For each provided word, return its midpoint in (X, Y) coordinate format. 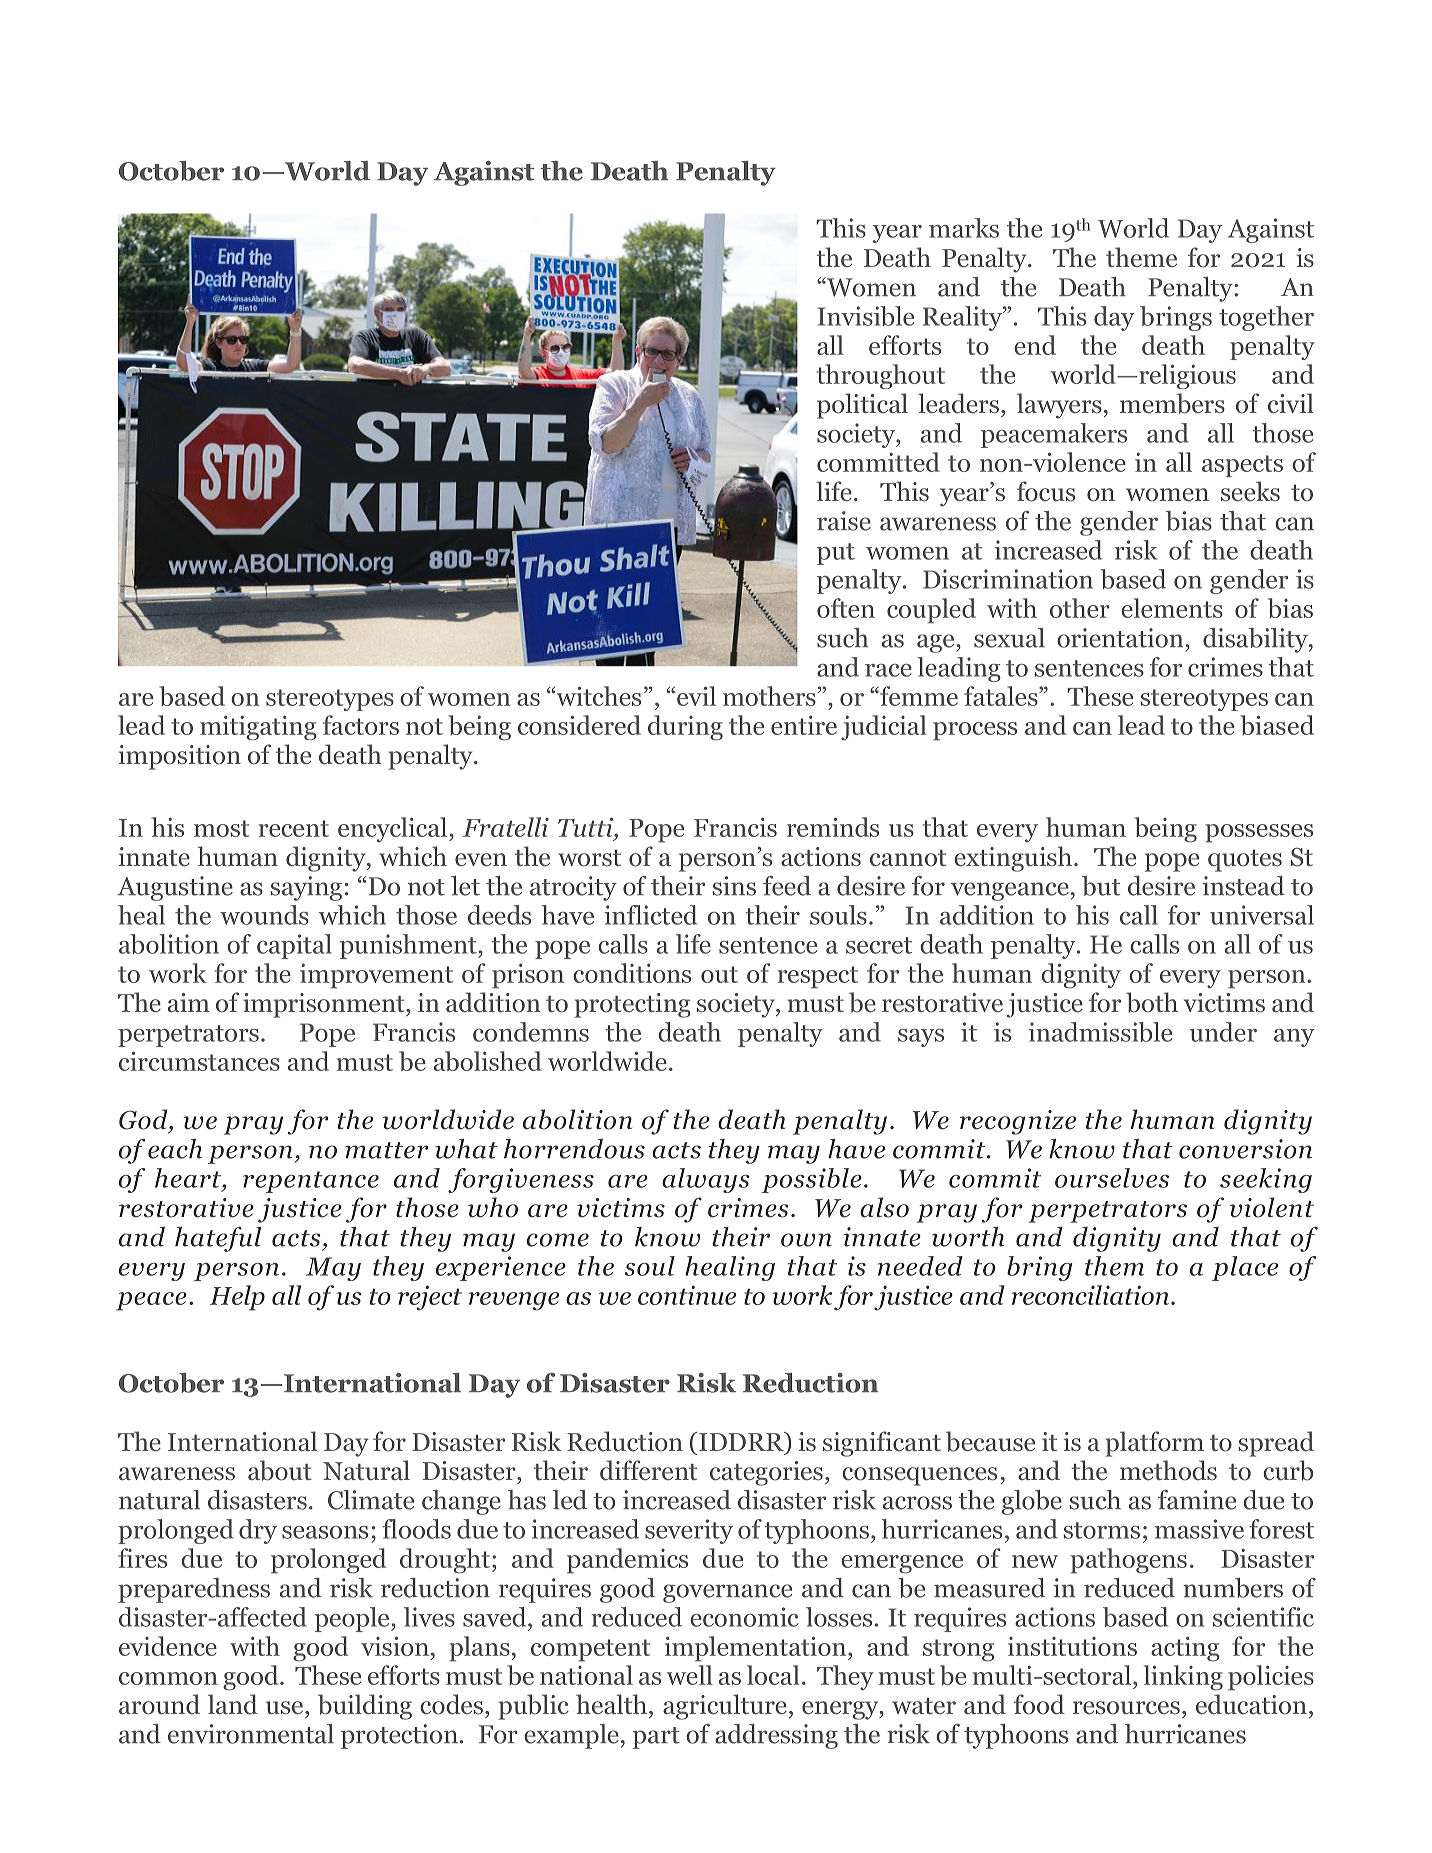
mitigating (258, 728)
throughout (881, 376)
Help (237, 1298)
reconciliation (1090, 1295)
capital (294, 946)
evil (696, 696)
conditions (632, 973)
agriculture (725, 1707)
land (233, 1704)
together (1266, 318)
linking (1183, 1678)
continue (687, 1295)
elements (1172, 608)
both (1152, 1002)
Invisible (866, 316)
